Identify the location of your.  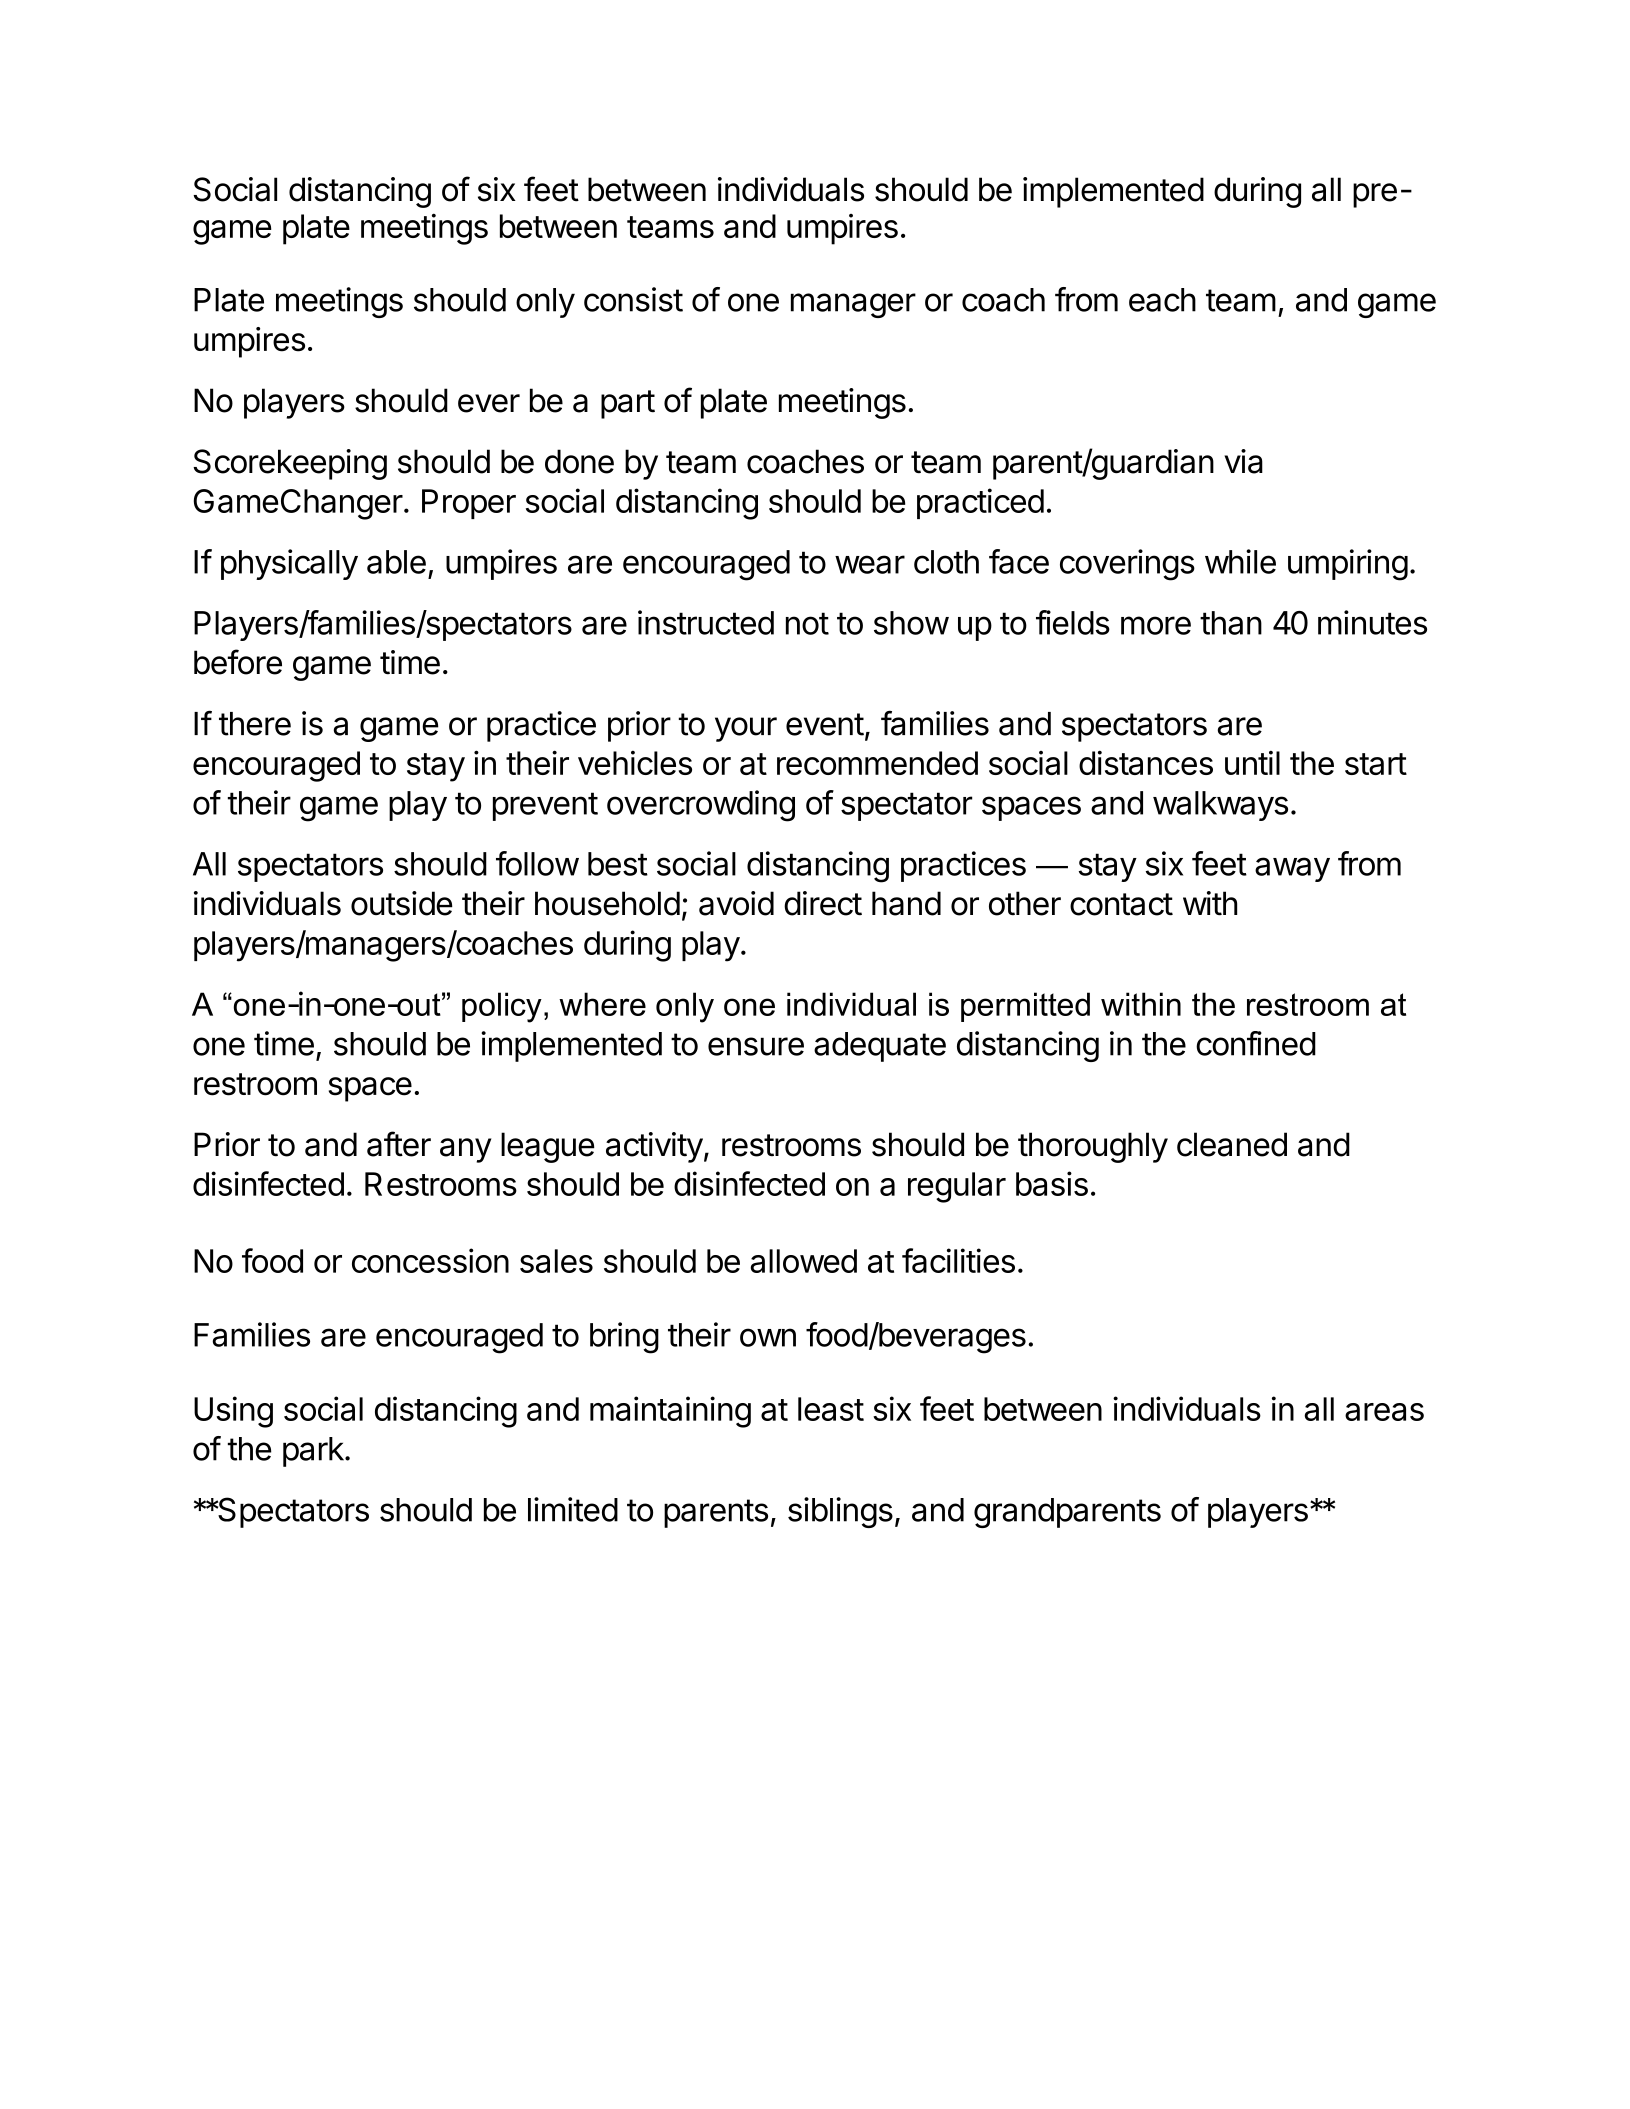
(746, 729).
